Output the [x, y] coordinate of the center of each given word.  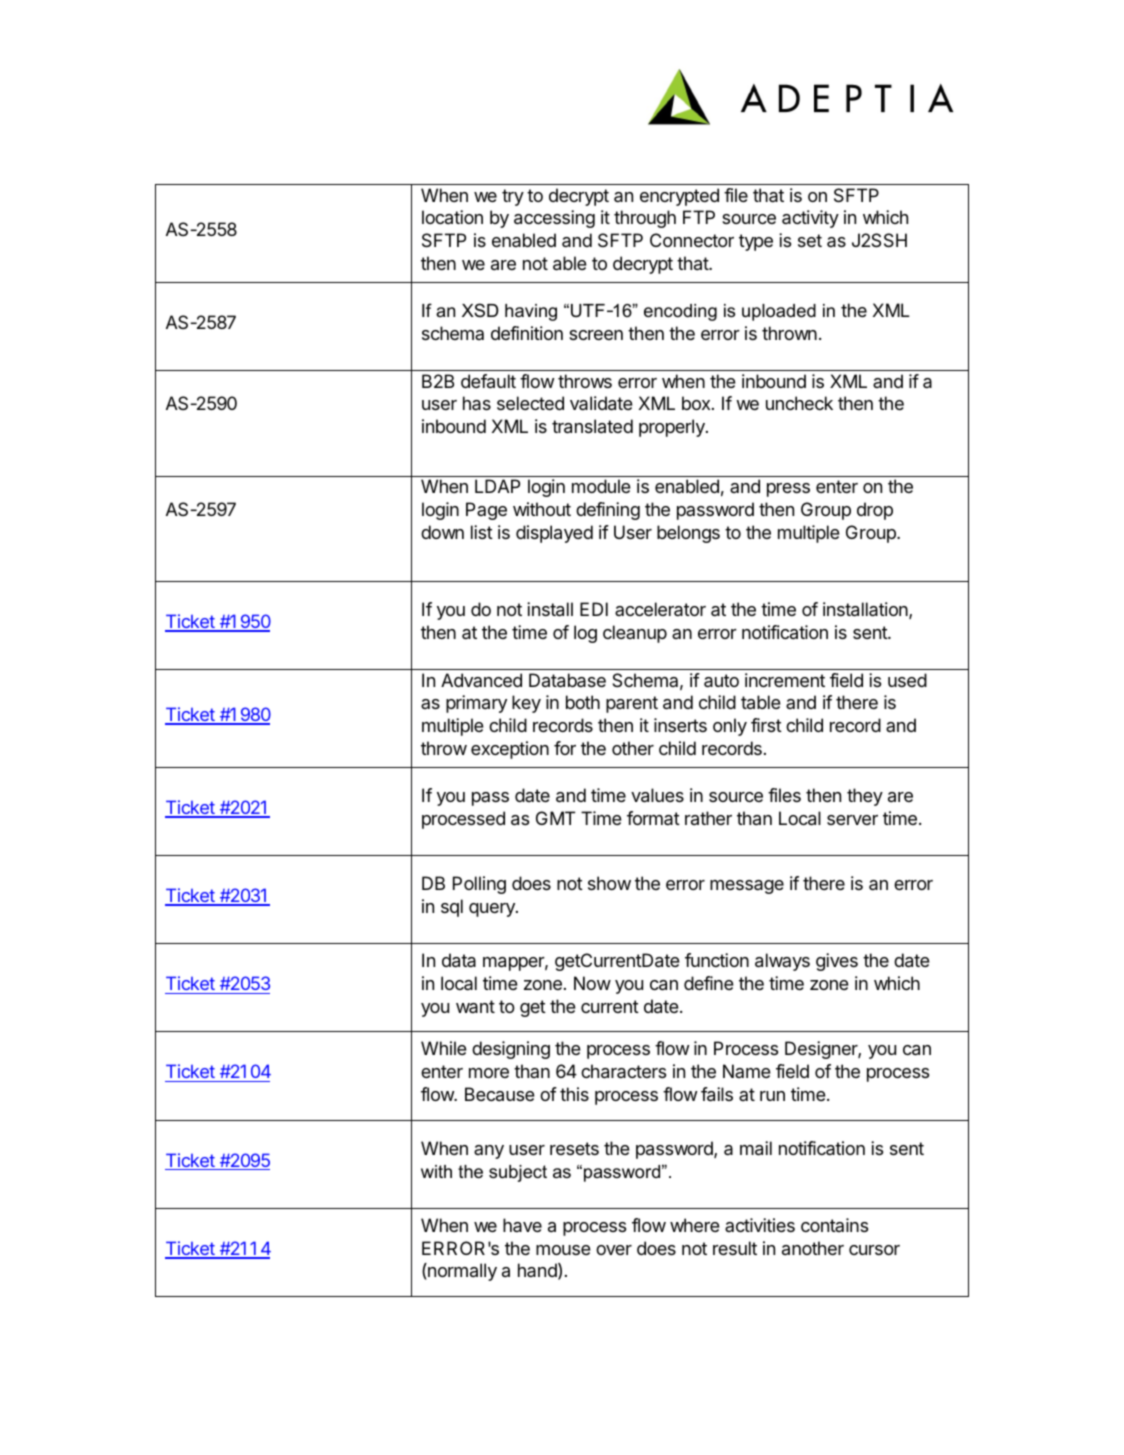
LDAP [497, 486]
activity [810, 219]
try [513, 197]
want [475, 1007]
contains [834, 1225]
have [522, 1225]
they [865, 797]
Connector [692, 240]
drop [875, 511]
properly [673, 428]
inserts [680, 725]
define [709, 983]
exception [510, 750]
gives [837, 962]
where [695, 1225]
